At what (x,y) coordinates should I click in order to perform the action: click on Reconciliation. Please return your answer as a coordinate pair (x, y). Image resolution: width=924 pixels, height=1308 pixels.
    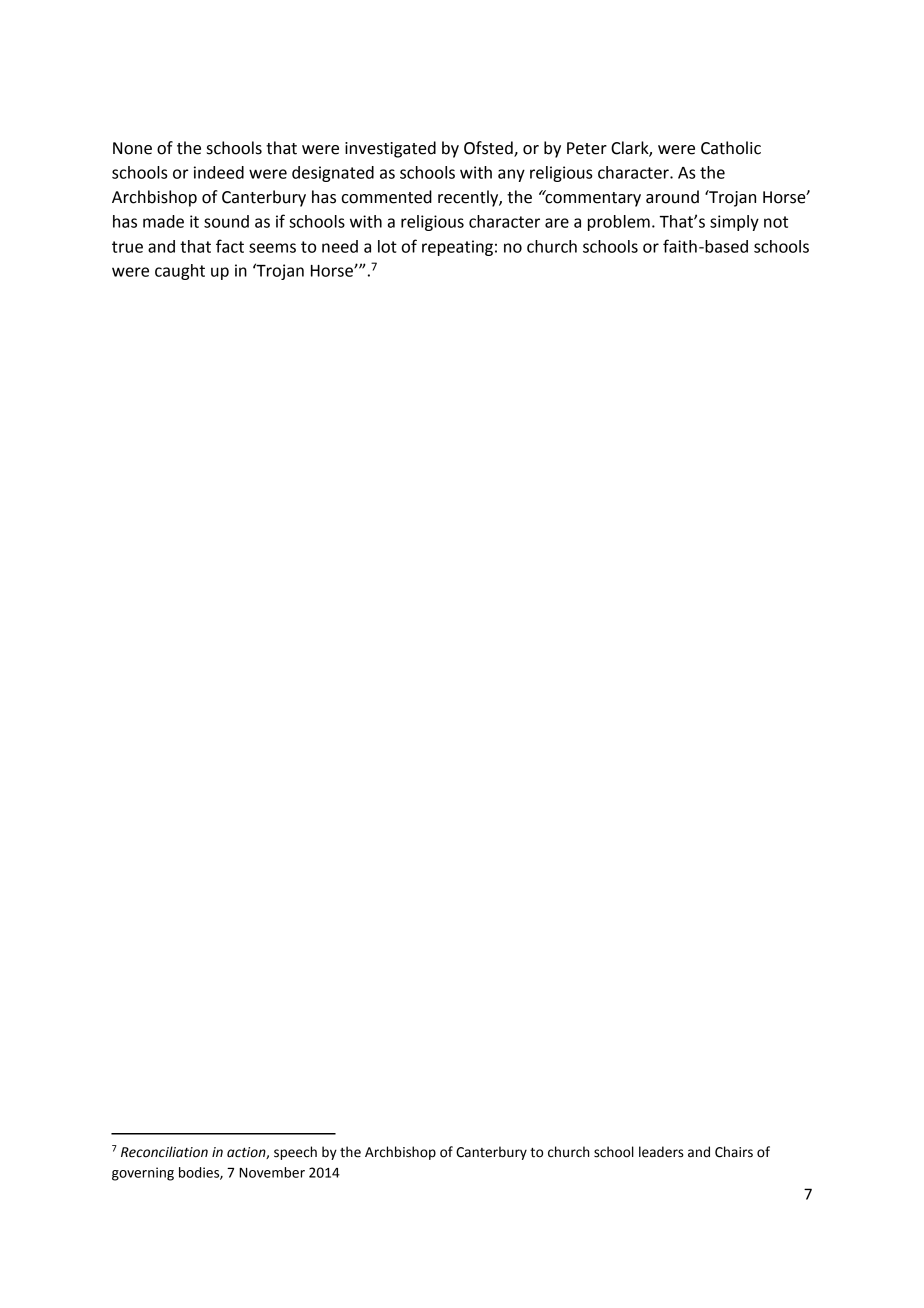
    Looking at the image, I should click on (164, 1152).
